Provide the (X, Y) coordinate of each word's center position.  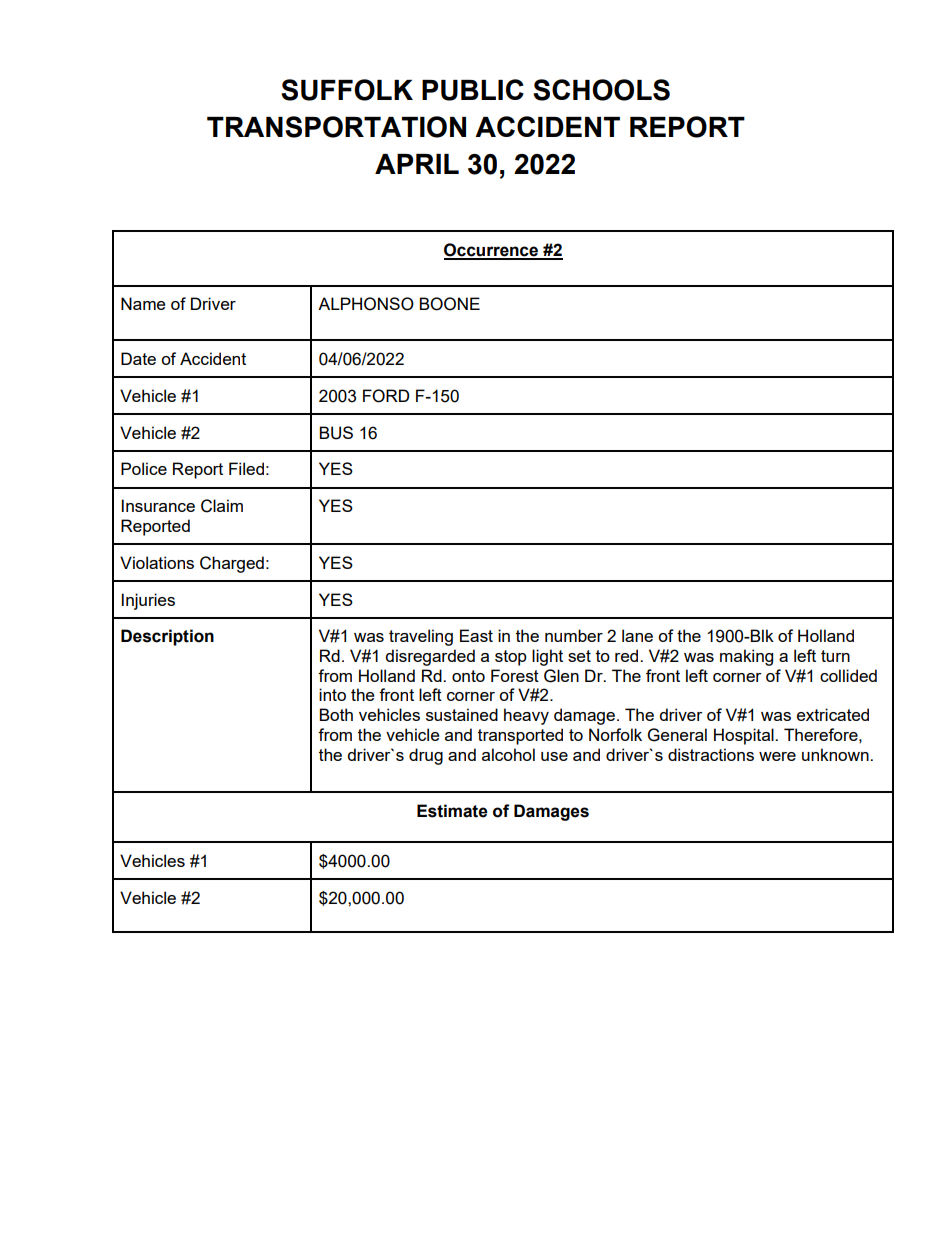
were (777, 756)
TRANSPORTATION (336, 127)
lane (637, 635)
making (746, 657)
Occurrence (492, 251)
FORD (386, 396)
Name (143, 303)
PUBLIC (473, 90)
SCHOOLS (601, 90)
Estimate (452, 811)
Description (167, 637)
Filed (246, 468)
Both (336, 714)
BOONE (449, 304)
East (476, 635)
